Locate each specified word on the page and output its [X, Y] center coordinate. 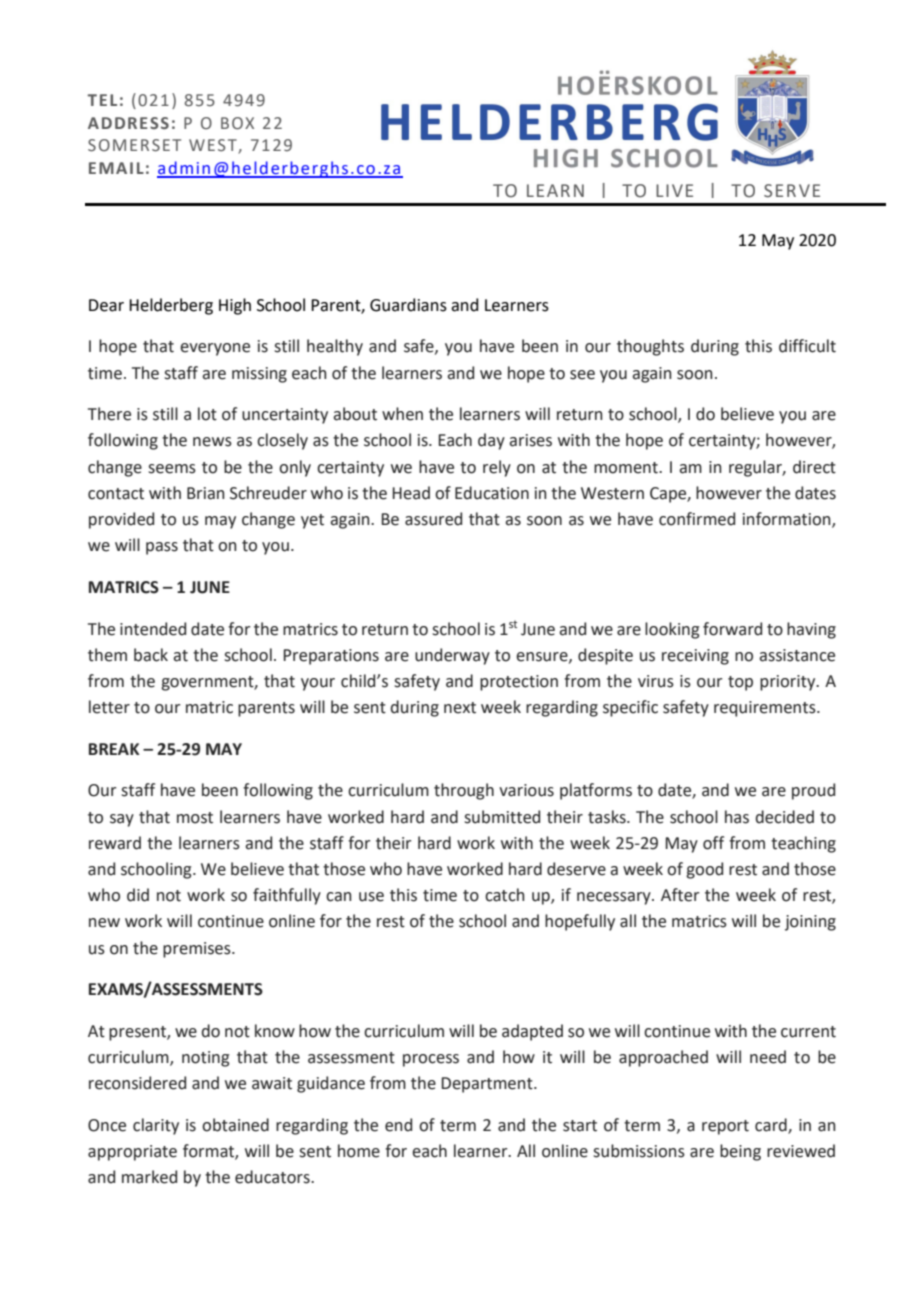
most [195, 818]
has [737, 817]
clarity [156, 1126]
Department [488, 1085]
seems [172, 469]
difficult [807, 346]
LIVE [674, 190]
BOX [237, 123]
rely [497, 468]
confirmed [697, 519]
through [464, 791]
